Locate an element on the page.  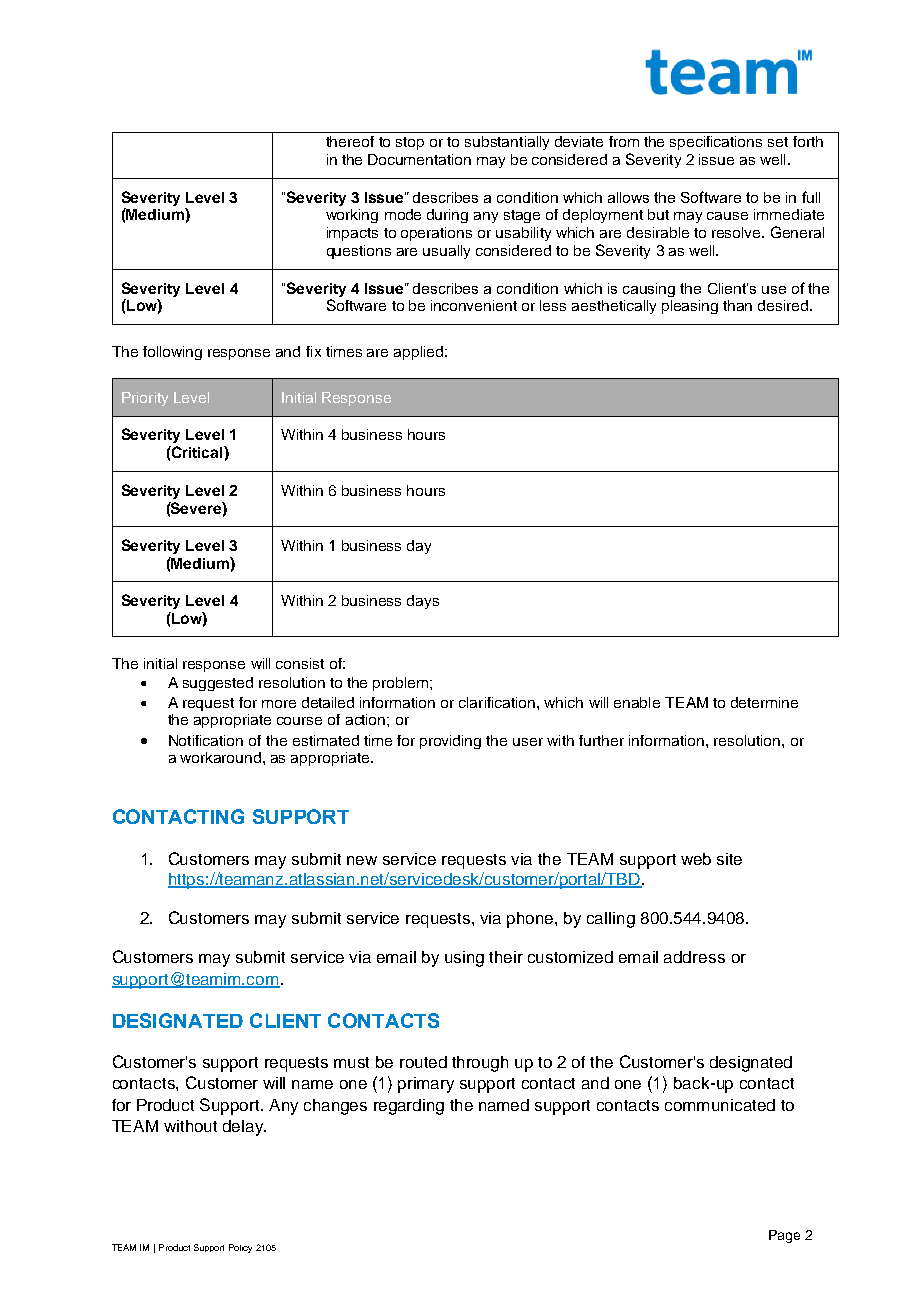
cause is located at coordinates (727, 216).
